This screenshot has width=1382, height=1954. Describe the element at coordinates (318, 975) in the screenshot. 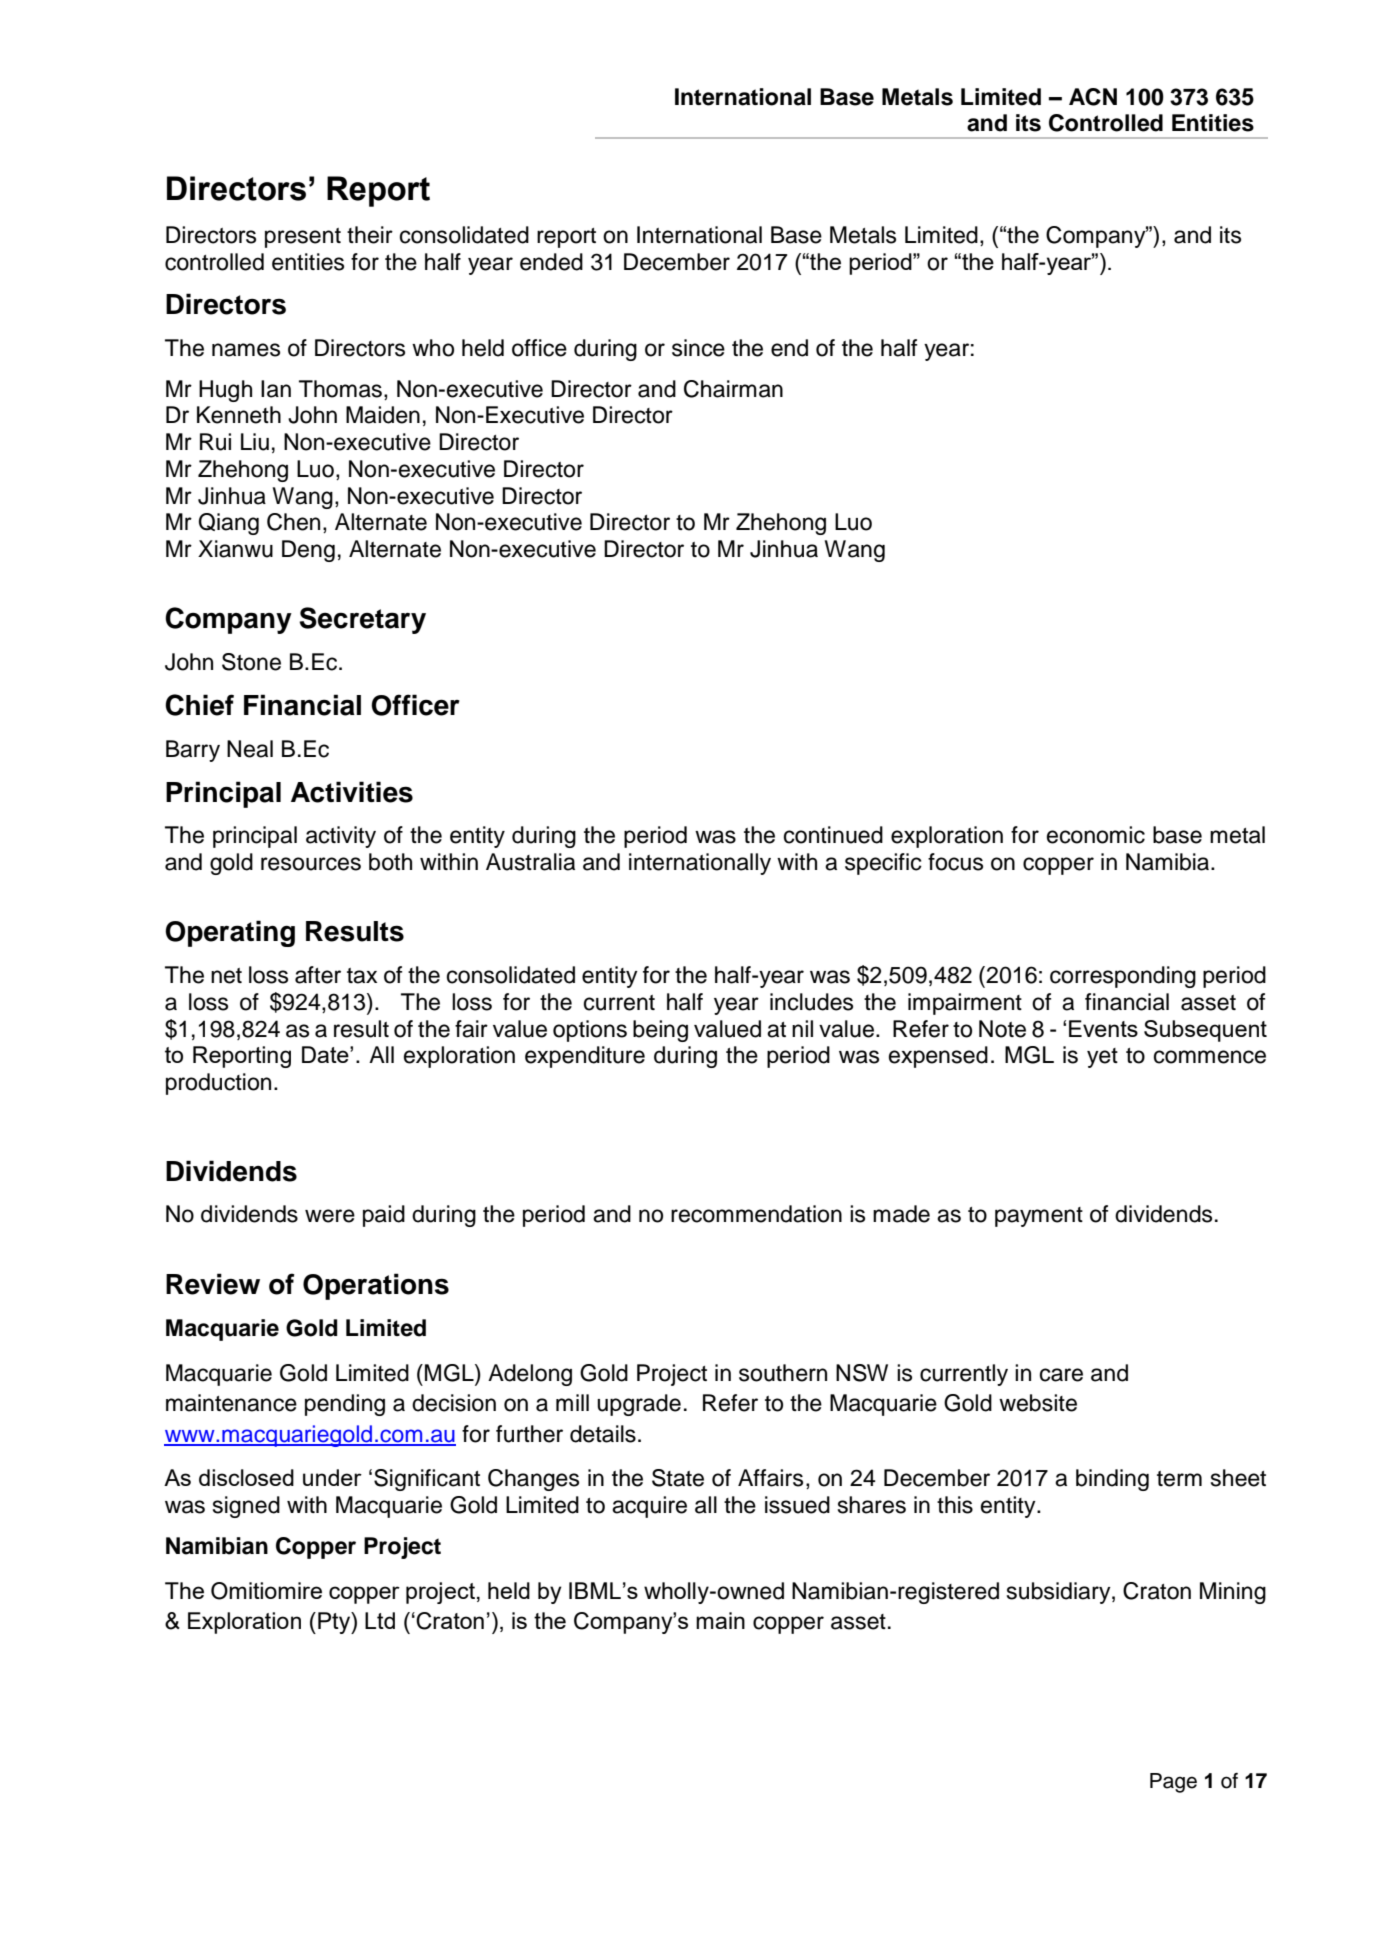

I see `after` at that location.
